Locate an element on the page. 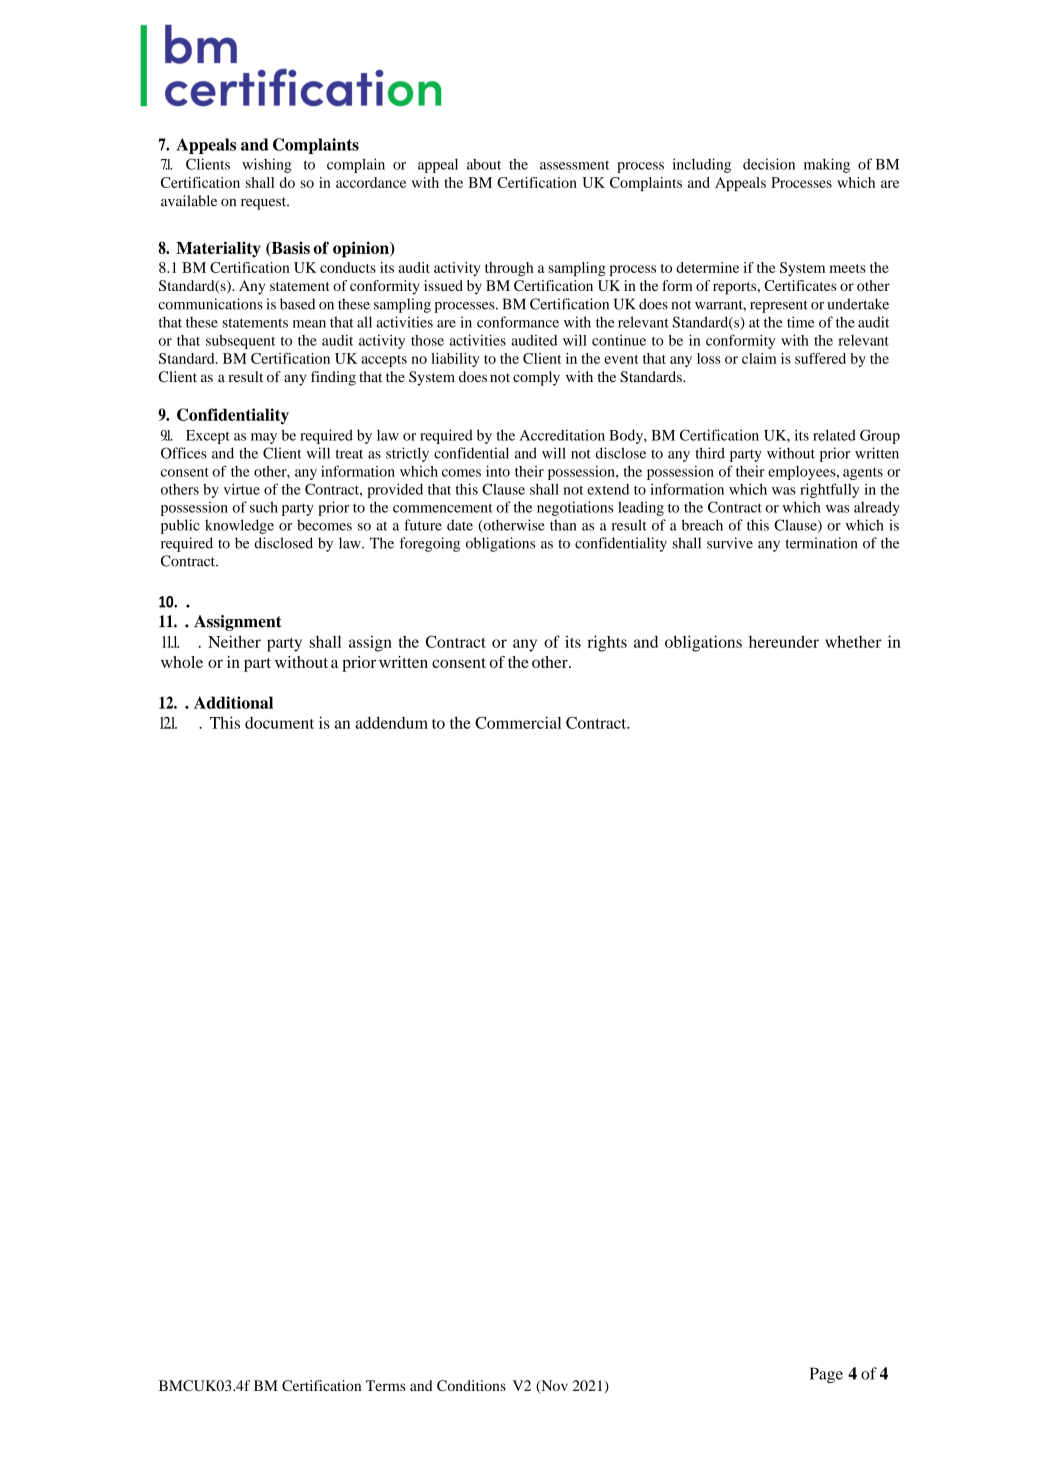  request is located at coordinates (265, 203).
